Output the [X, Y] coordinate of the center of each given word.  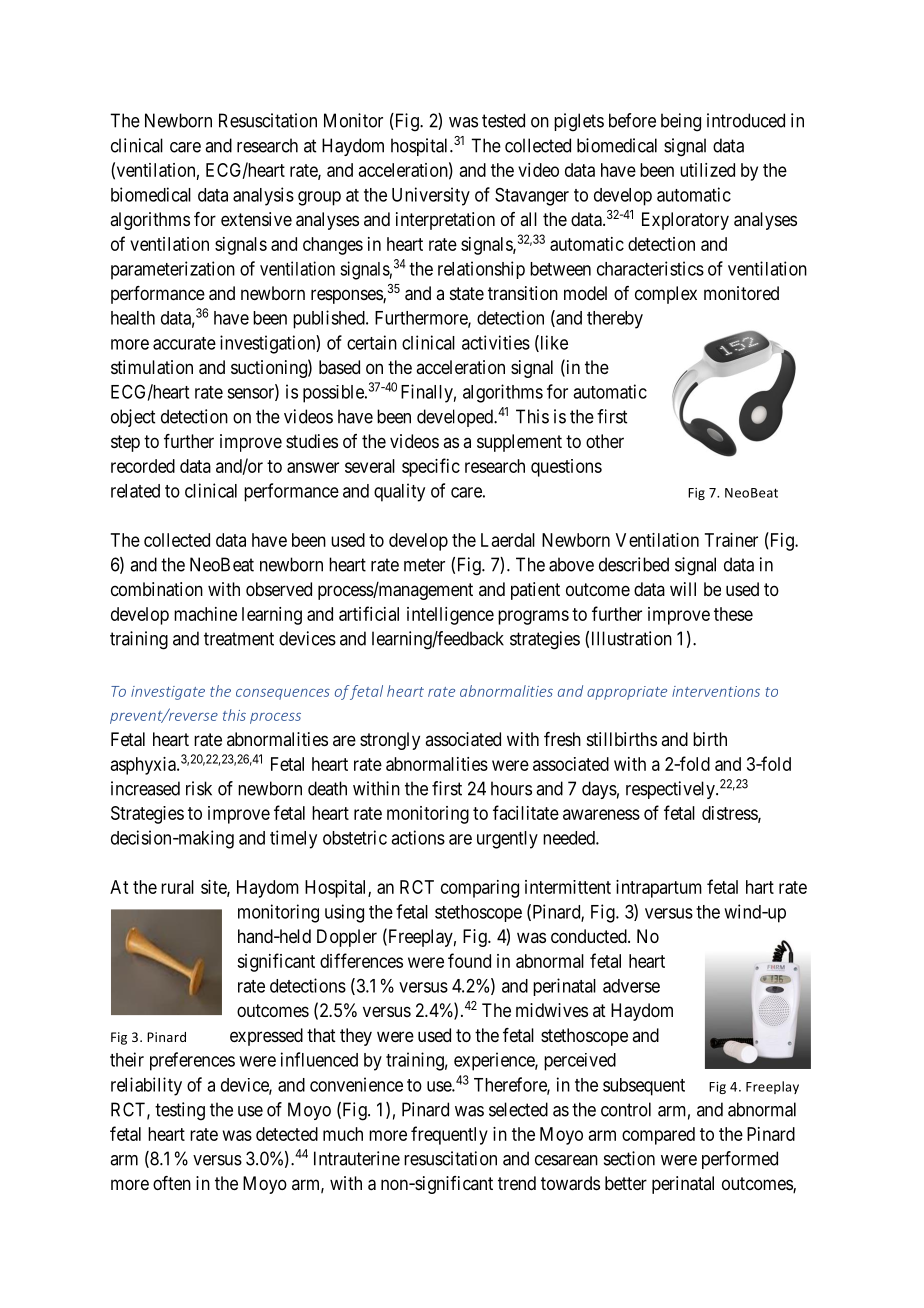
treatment [239, 639]
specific [431, 467]
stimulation [152, 367]
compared [658, 1136]
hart [760, 887]
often [172, 1183]
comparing [480, 889]
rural [177, 887]
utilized [707, 170]
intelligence [450, 616]
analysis [263, 196]
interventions [716, 691]
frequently [449, 1135]
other [605, 441]
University [431, 196]
